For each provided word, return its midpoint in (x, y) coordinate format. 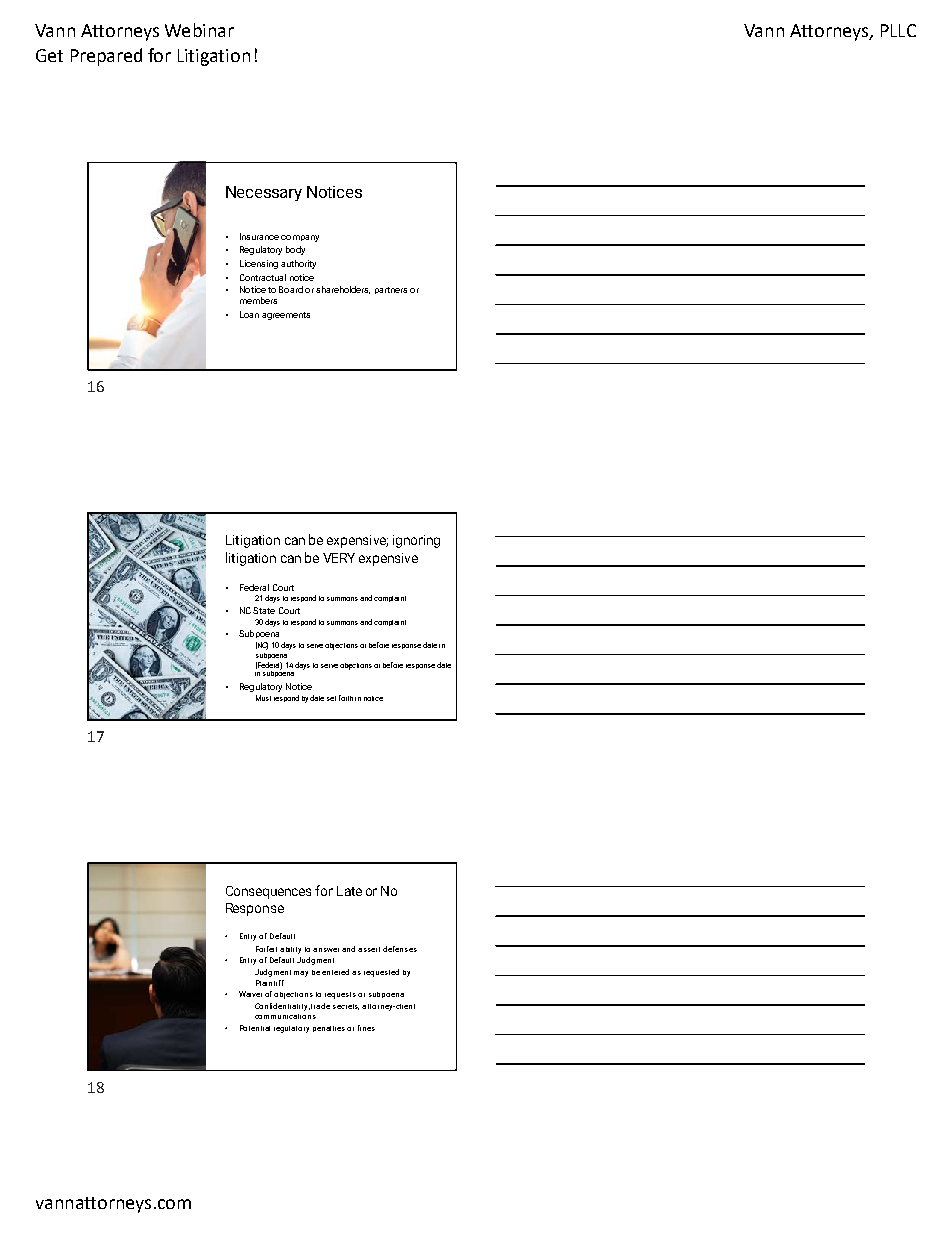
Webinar (199, 30)
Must (263, 698)
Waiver (250, 994)
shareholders (343, 290)
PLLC (898, 30)
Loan (249, 314)
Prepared (106, 57)
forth (346, 698)
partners (391, 290)
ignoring (416, 541)
